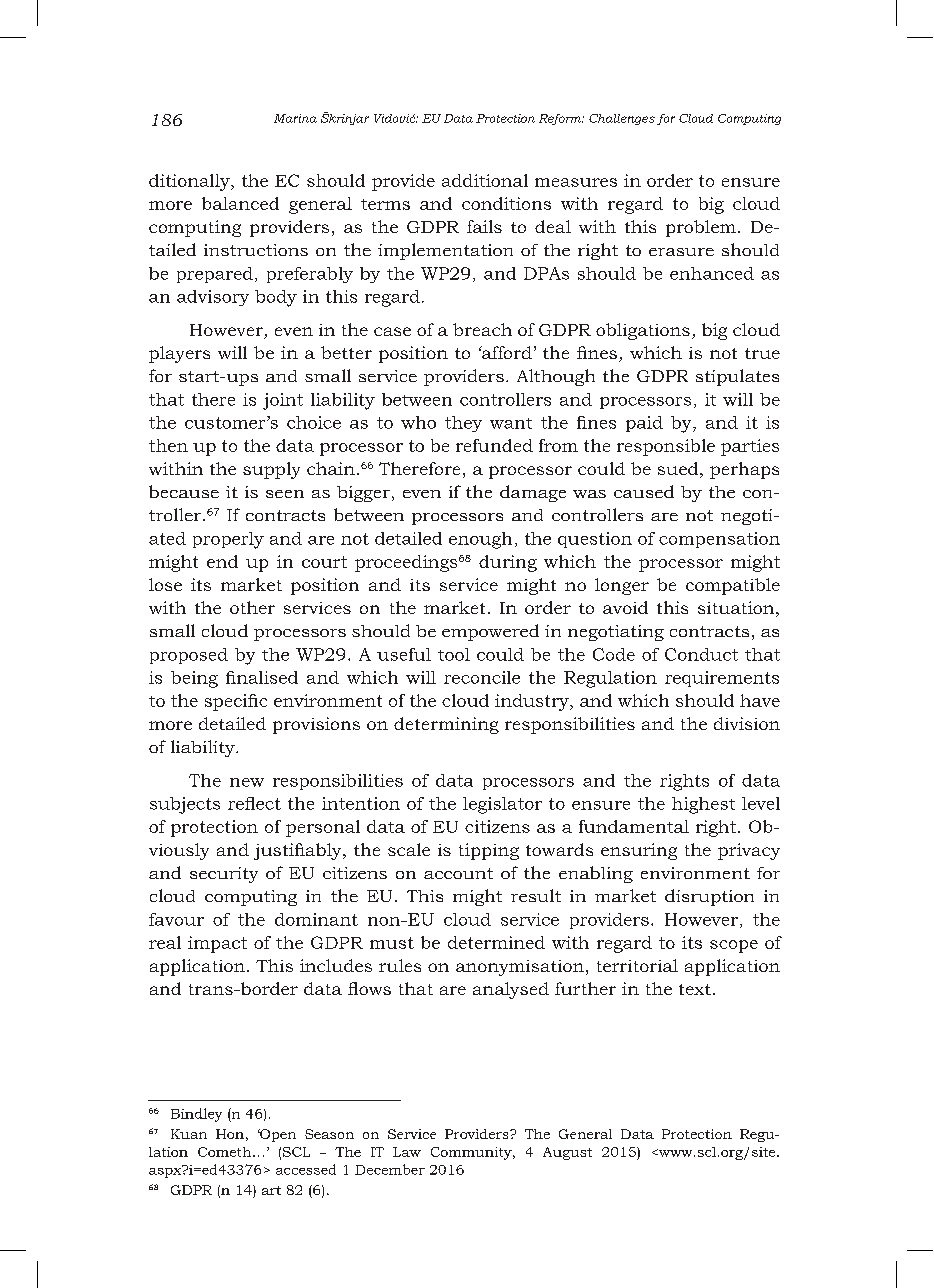 This image has height=1288, width=934. I want to click on they, so click(463, 424).
